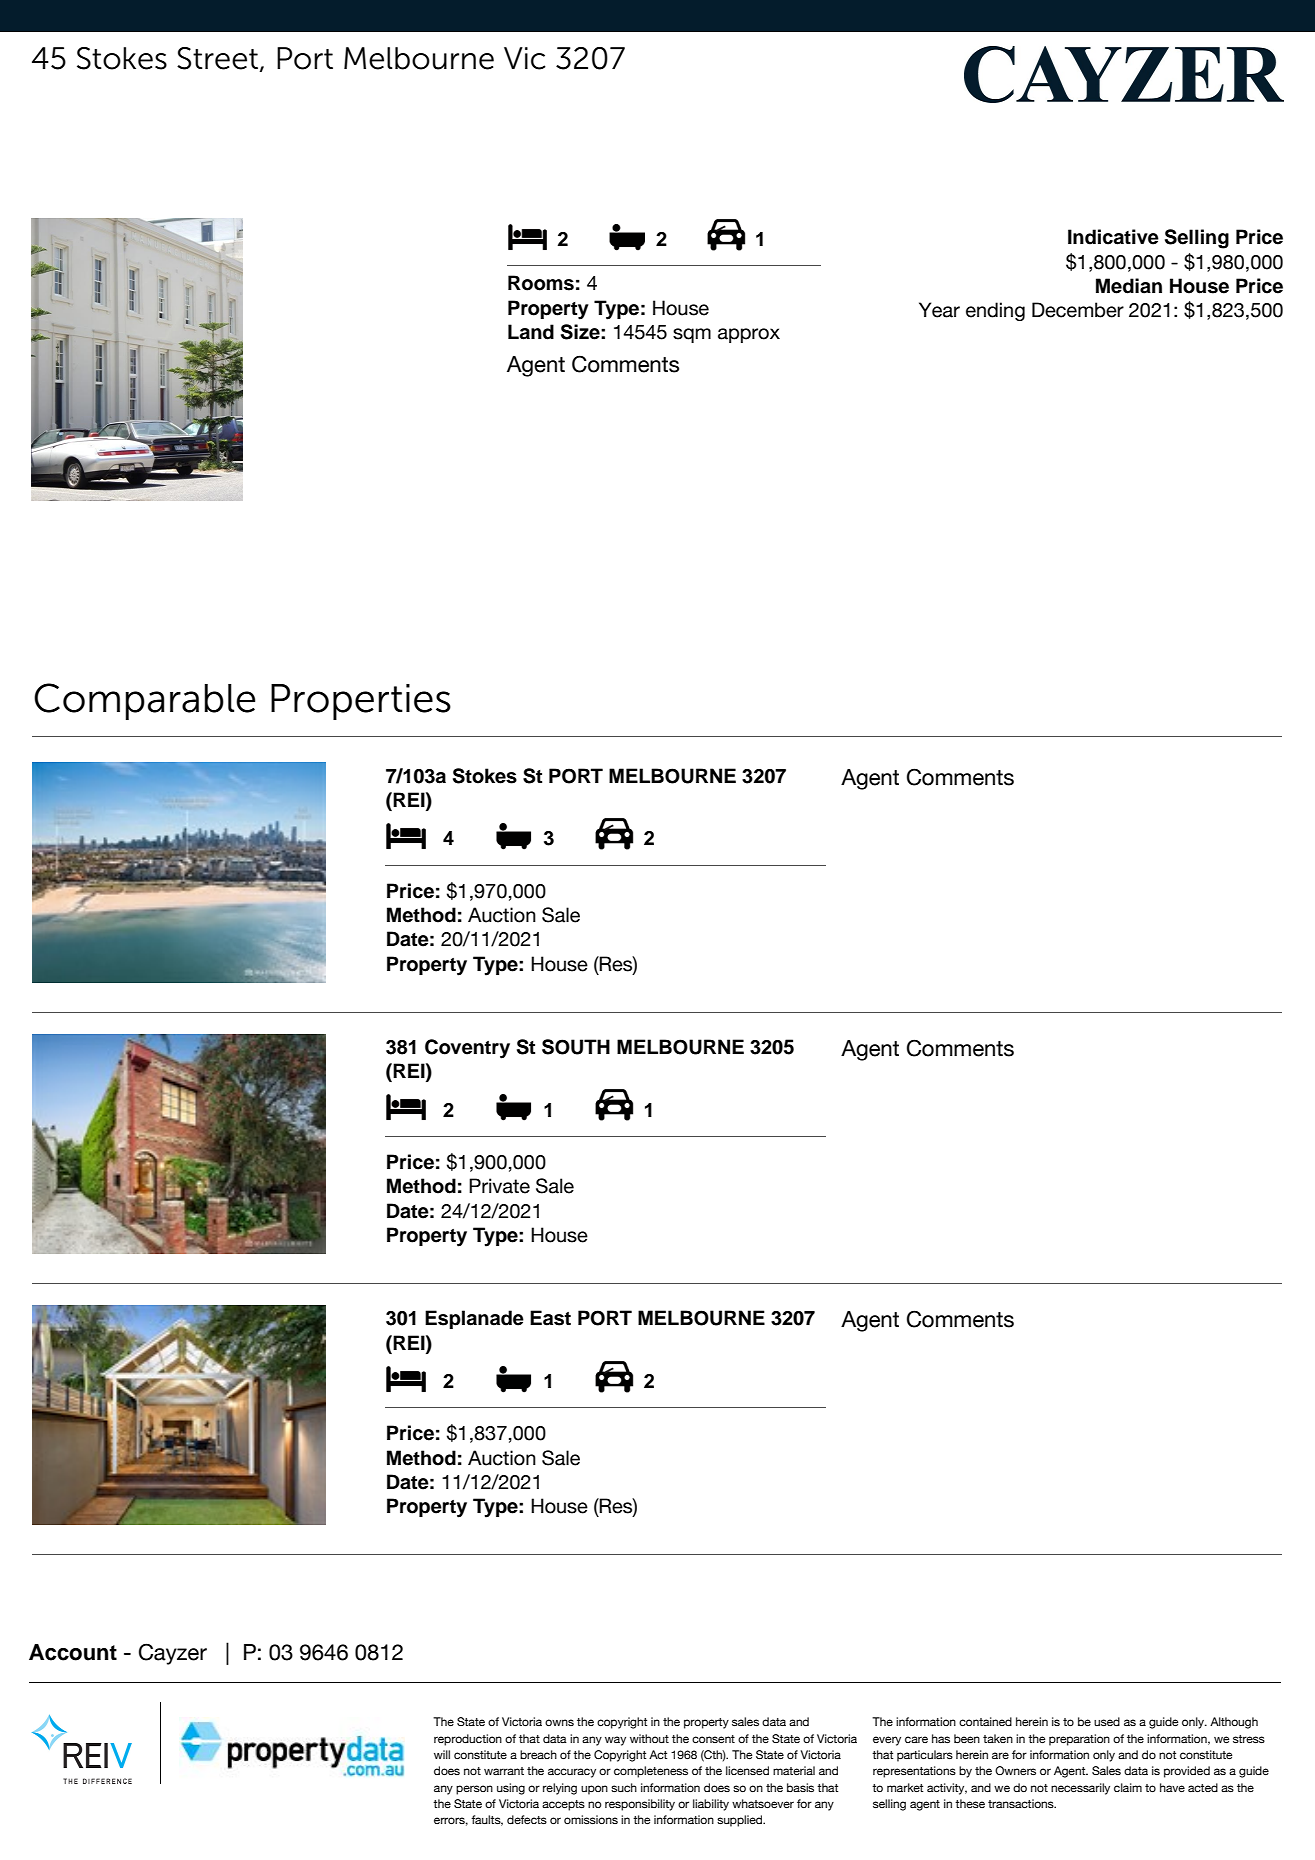 The image size is (1315, 1860). I want to click on Street, so click(217, 58).
